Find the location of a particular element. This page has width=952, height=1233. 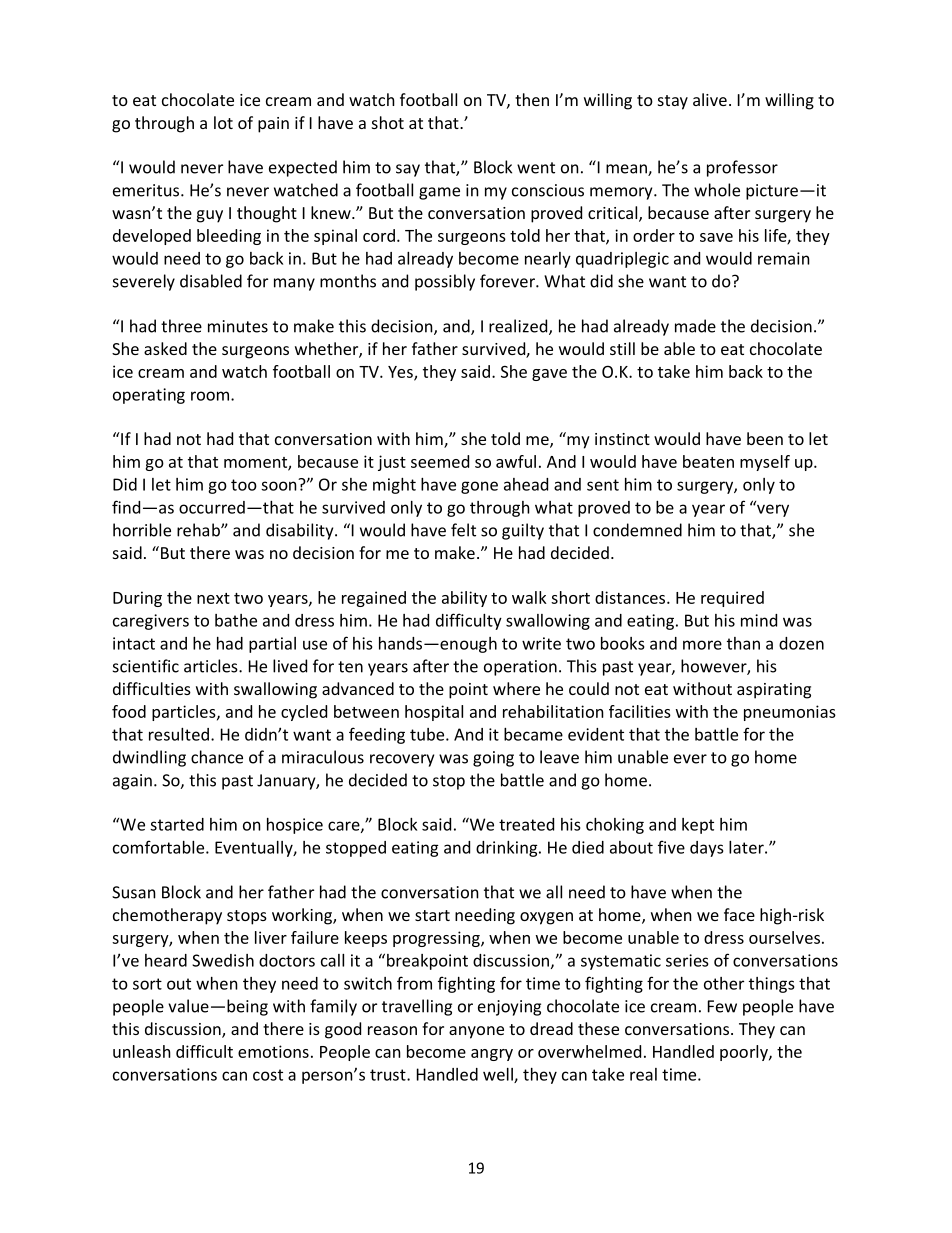

alive is located at coordinates (710, 99).
